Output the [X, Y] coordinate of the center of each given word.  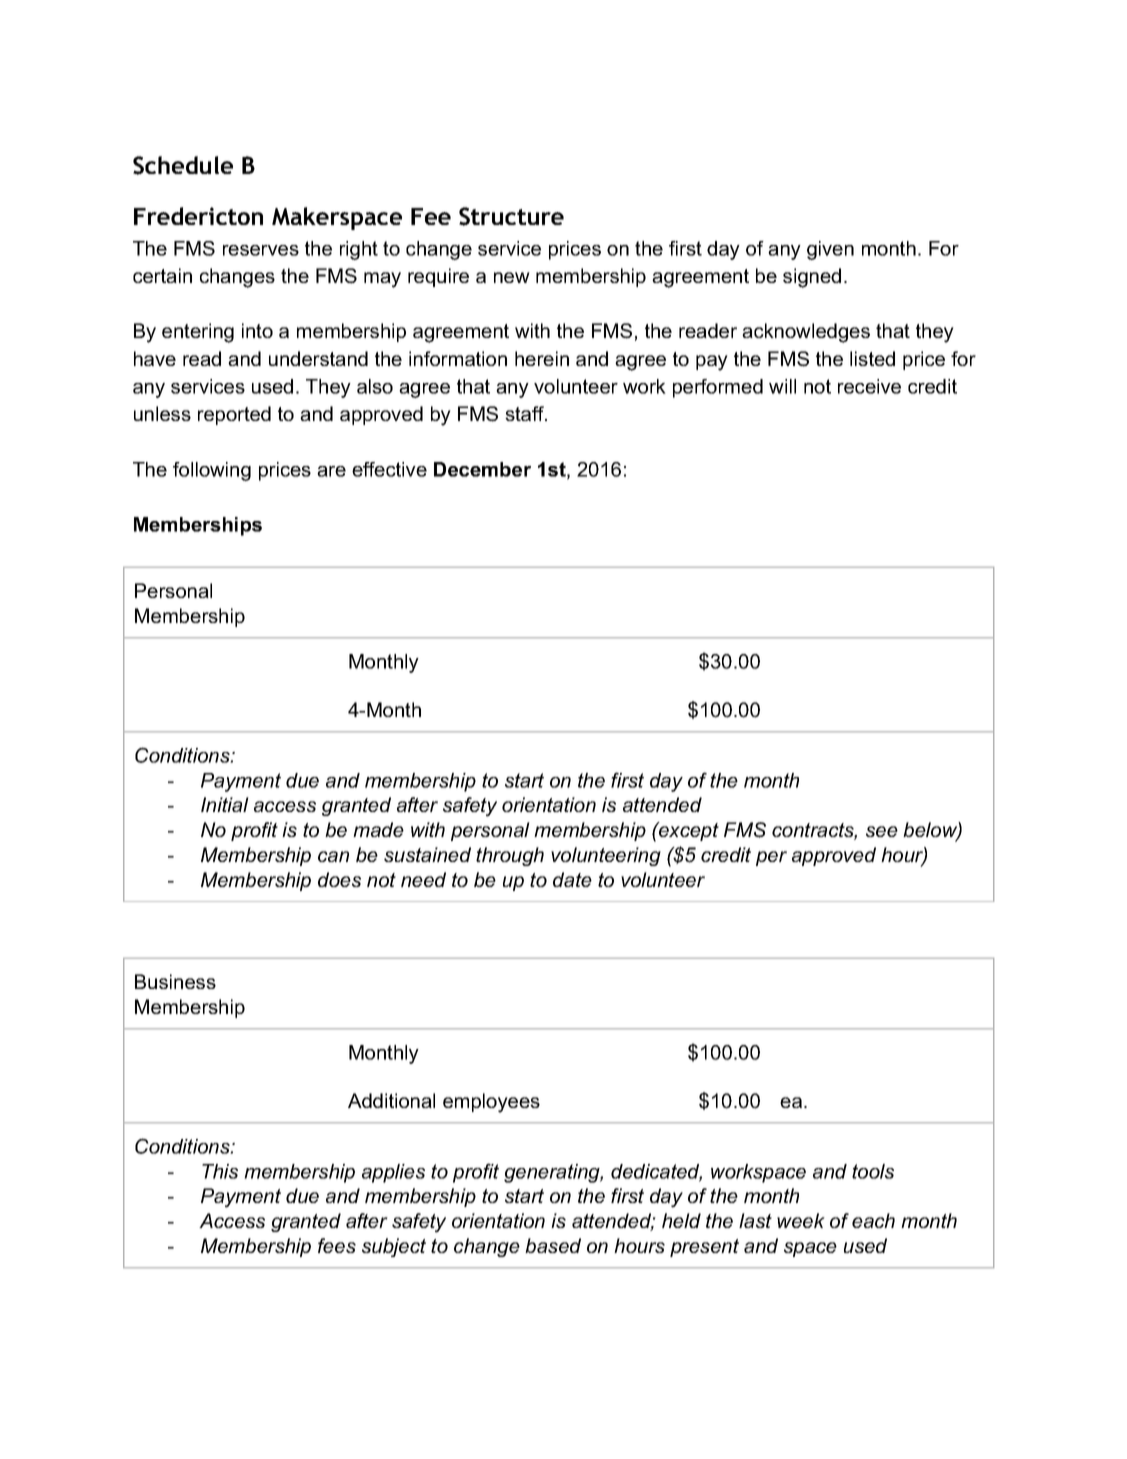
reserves [261, 250]
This [220, 1171]
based [553, 1245]
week [801, 1220]
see [882, 831]
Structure [511, 216]
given [830, 250]
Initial [225, 804]
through [510, 856]
